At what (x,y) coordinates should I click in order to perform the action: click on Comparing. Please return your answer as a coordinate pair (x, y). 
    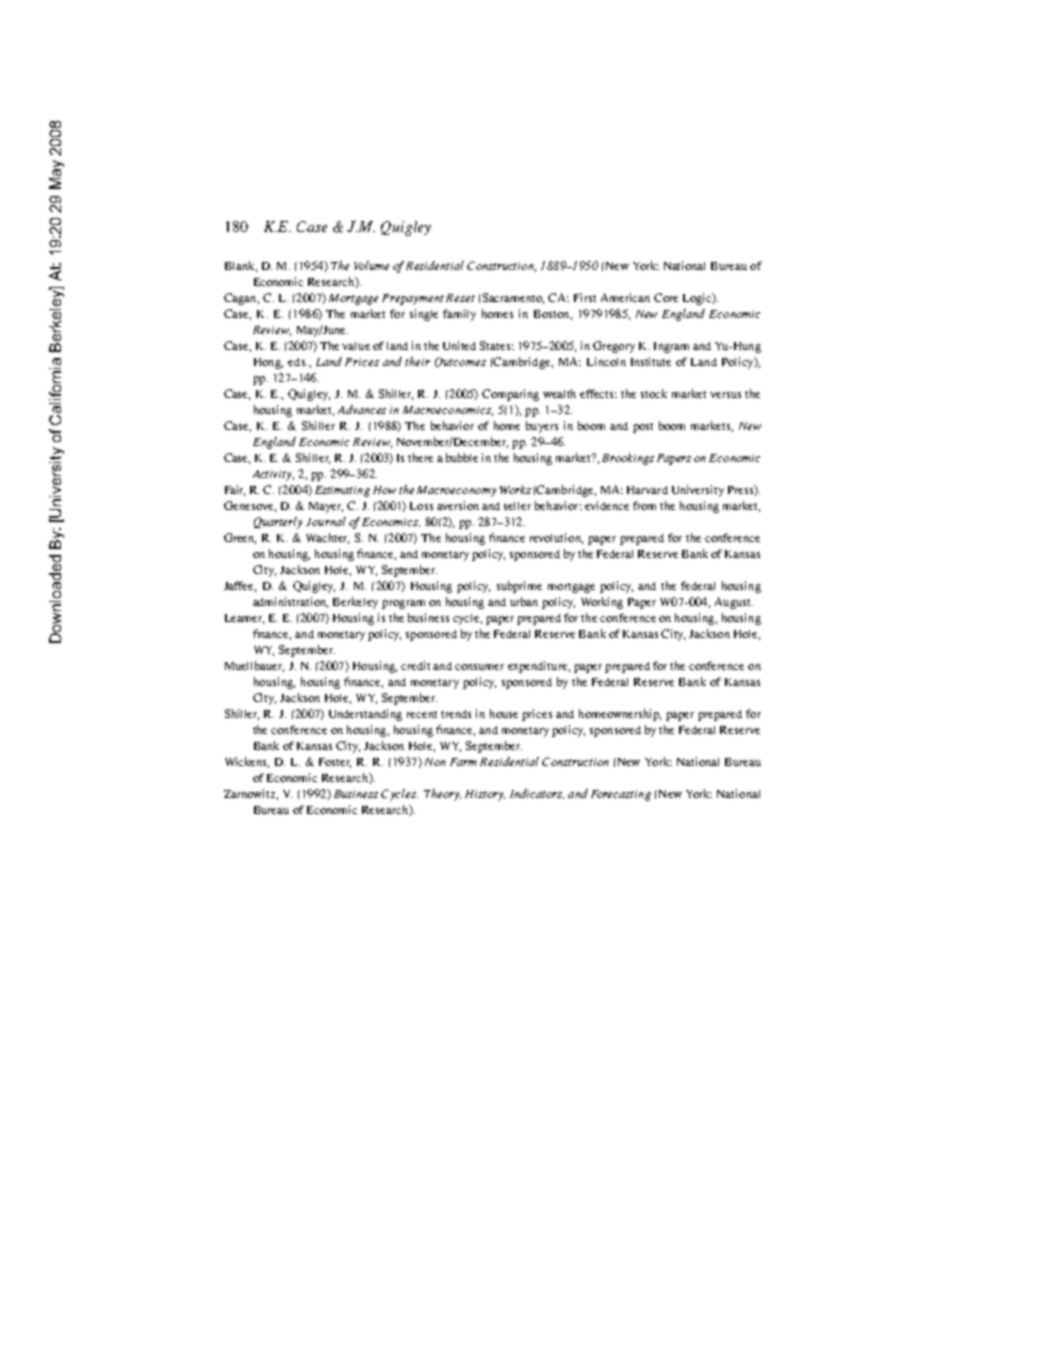
    Looking at the image, I should click on (510, 395).
